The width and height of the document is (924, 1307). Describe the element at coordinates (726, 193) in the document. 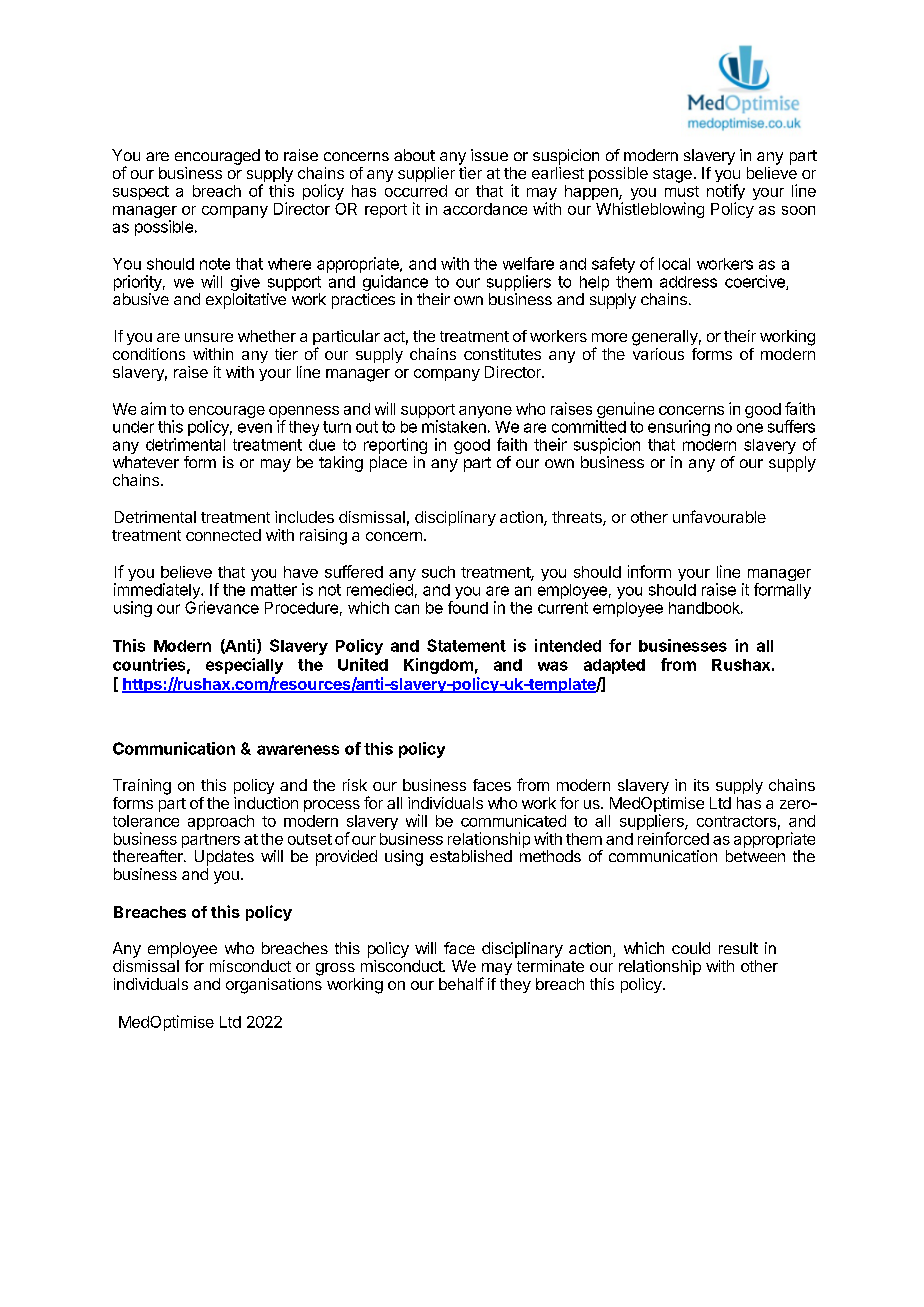

I see `notify` at that location.
